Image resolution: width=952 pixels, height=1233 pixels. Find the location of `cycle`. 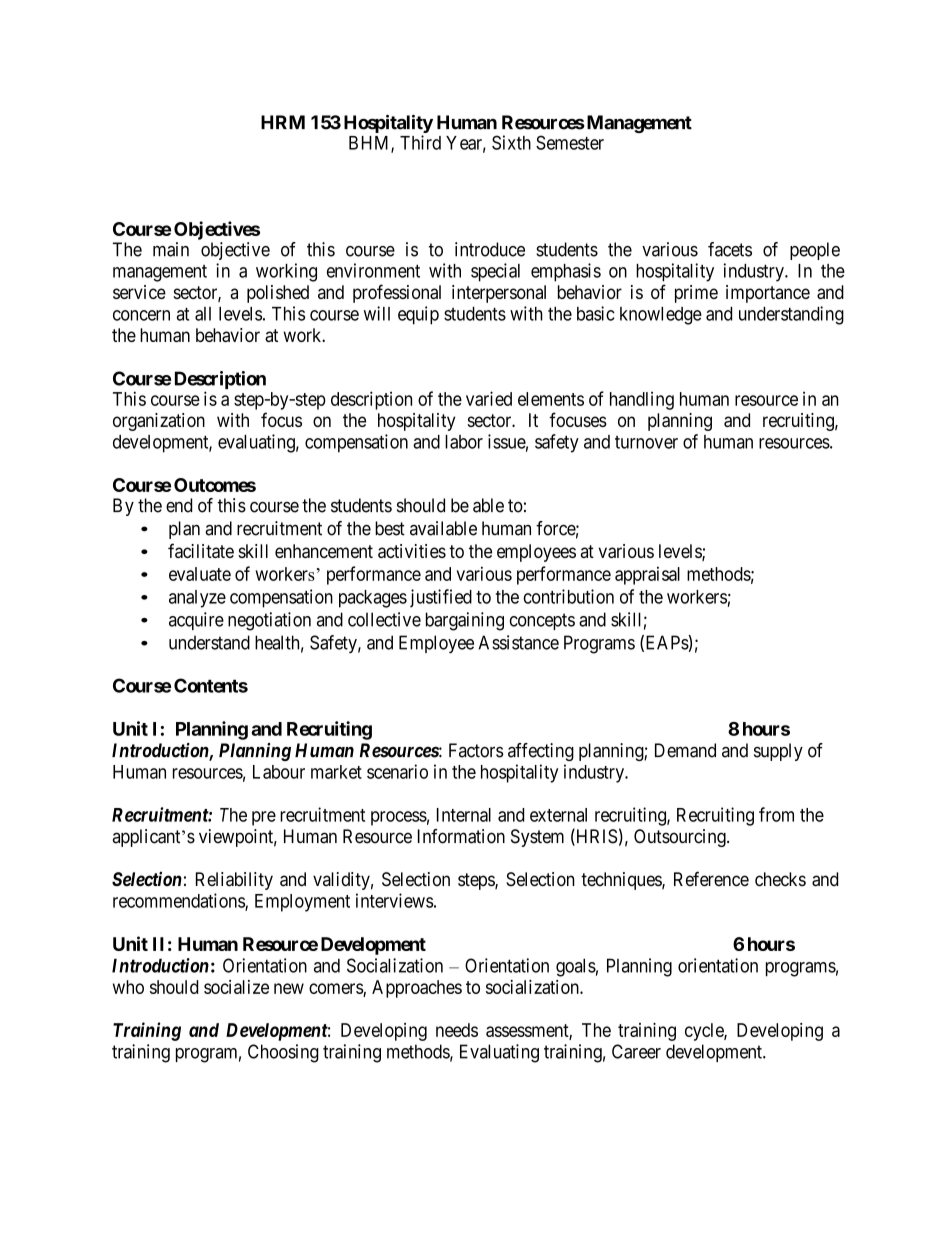

cycle is located at coordinates (705, 1032).
